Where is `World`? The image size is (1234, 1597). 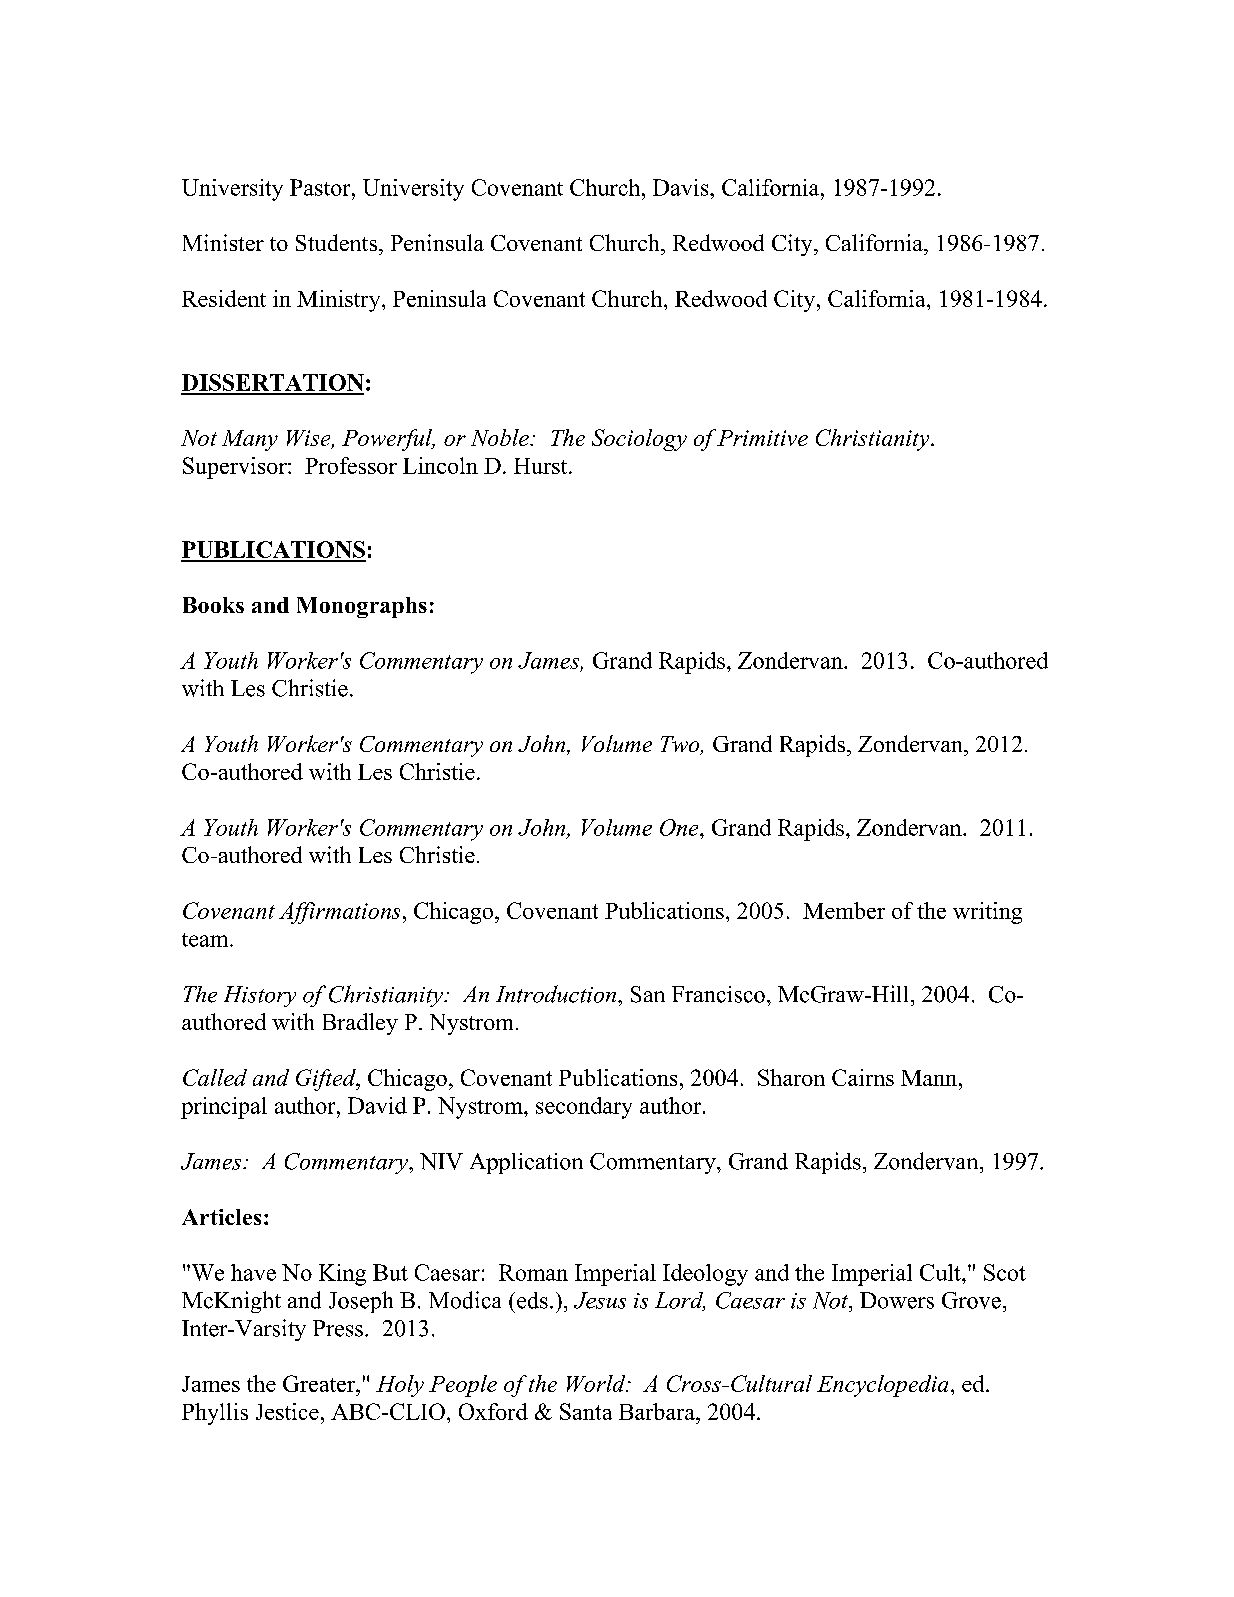 World is located at coordinates (597, 1383).
